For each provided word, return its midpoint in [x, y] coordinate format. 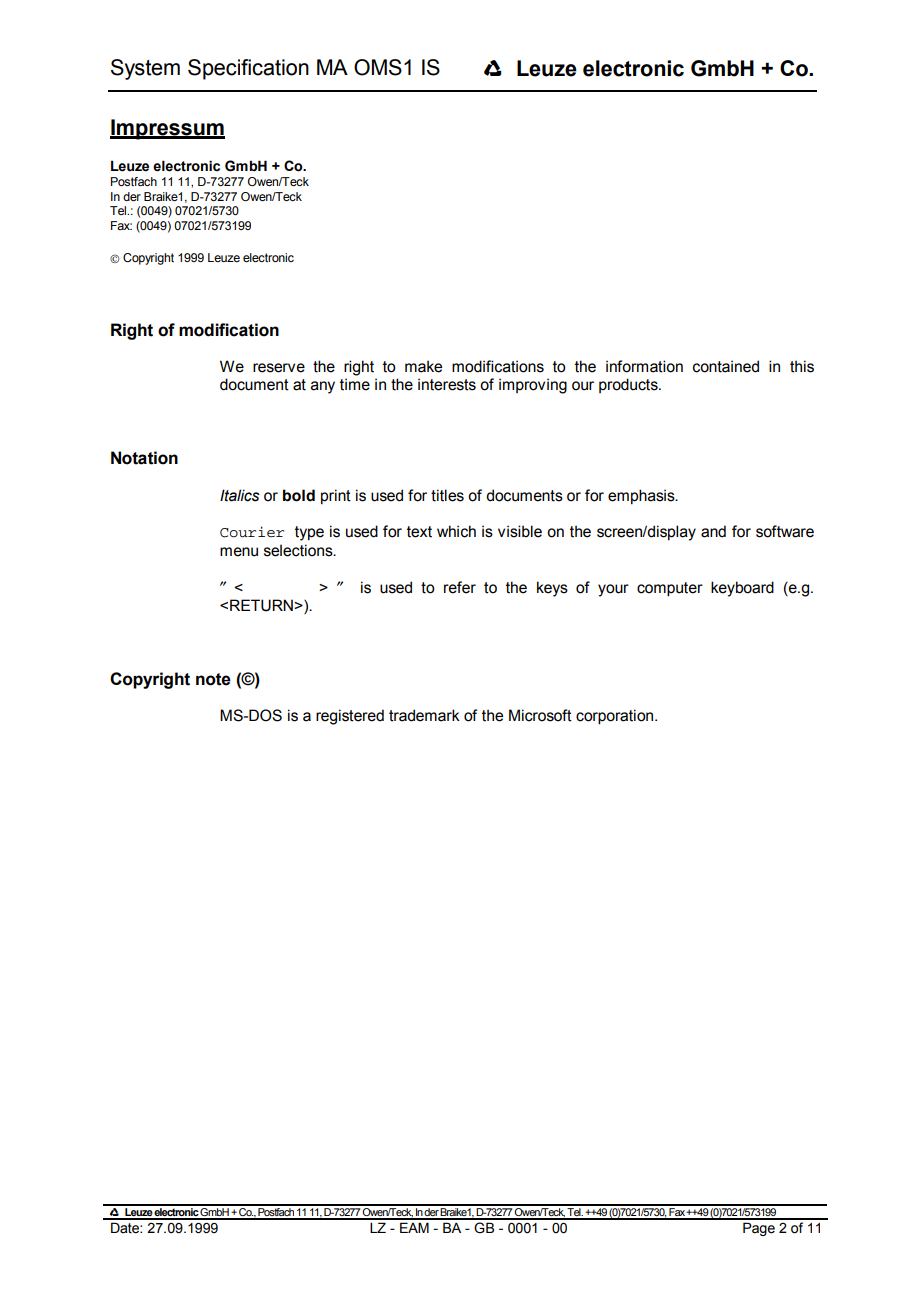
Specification [248, 69]
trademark [424, 715]
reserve [279, 368]
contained [726, 366]
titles [447, 495]
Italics [240, 495]
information [644, 366]
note [213, 679]
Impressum [167, 129]
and [713, 531]
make [423, 366]
